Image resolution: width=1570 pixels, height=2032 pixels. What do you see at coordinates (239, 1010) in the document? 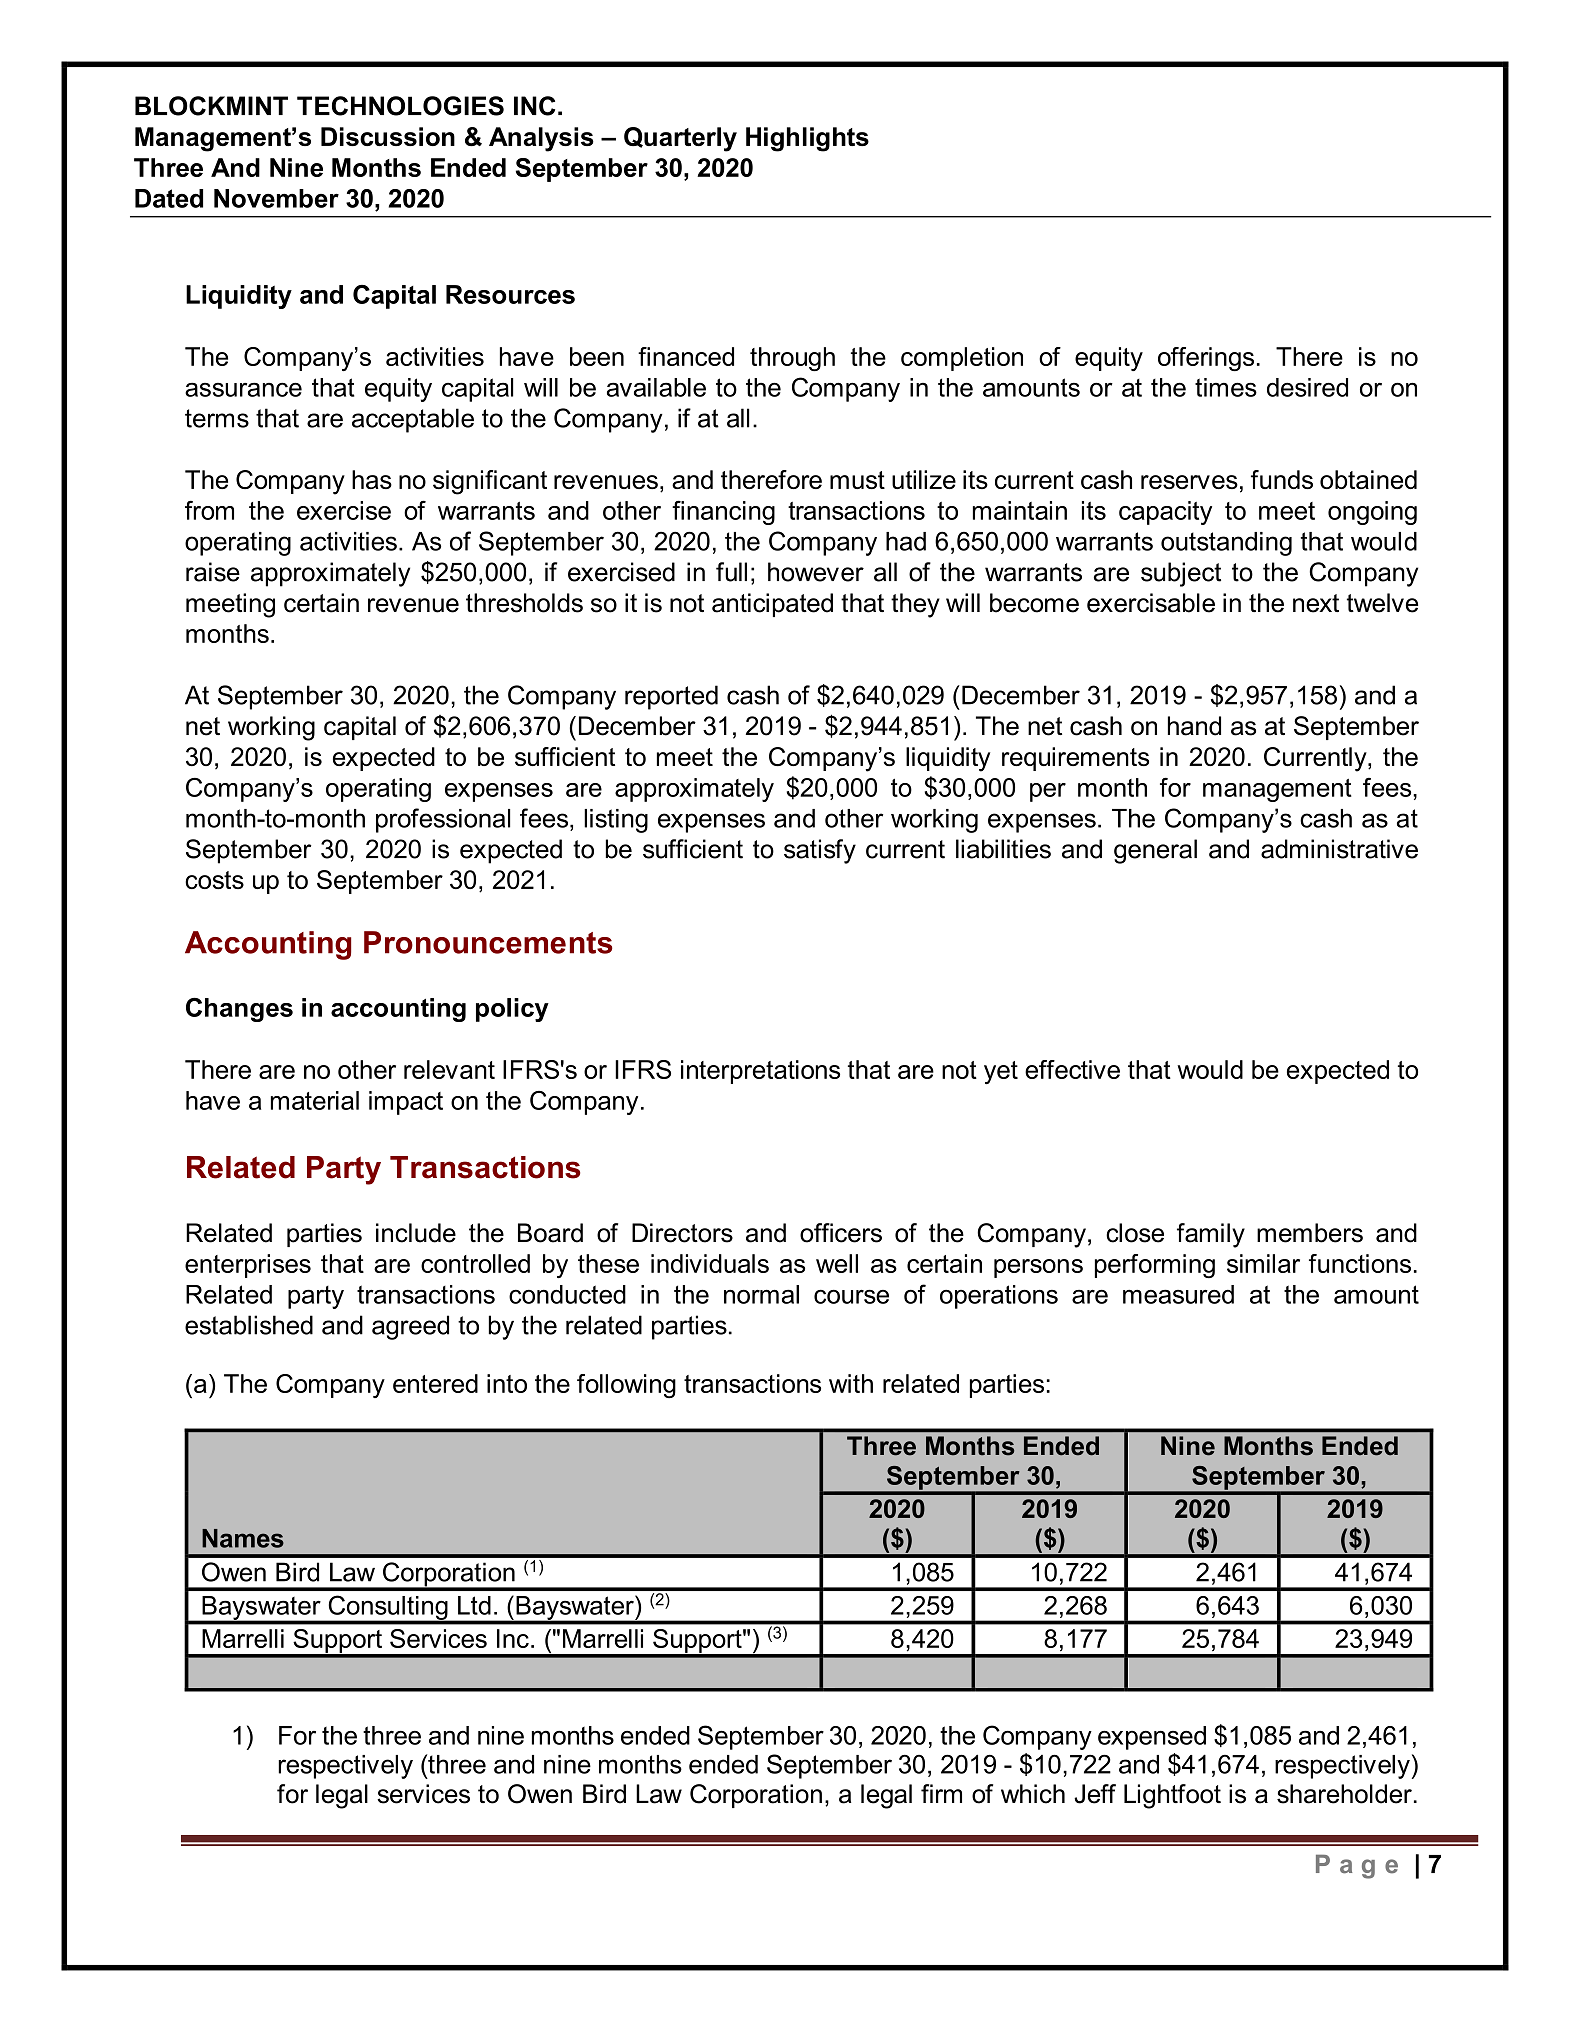
I see `Changes` at bounding box center [239, 1010].
